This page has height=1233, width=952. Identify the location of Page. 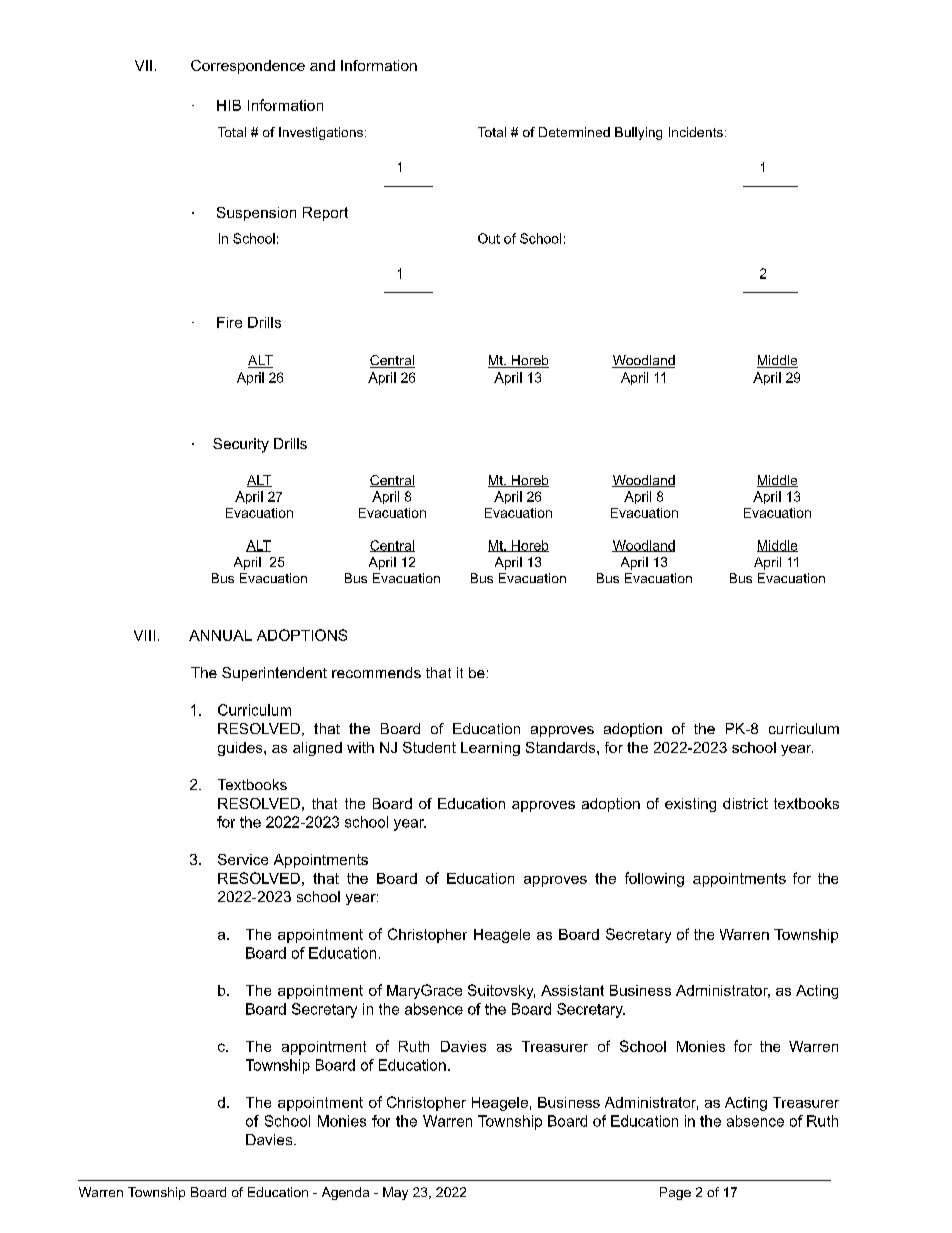
(675, 1193).
